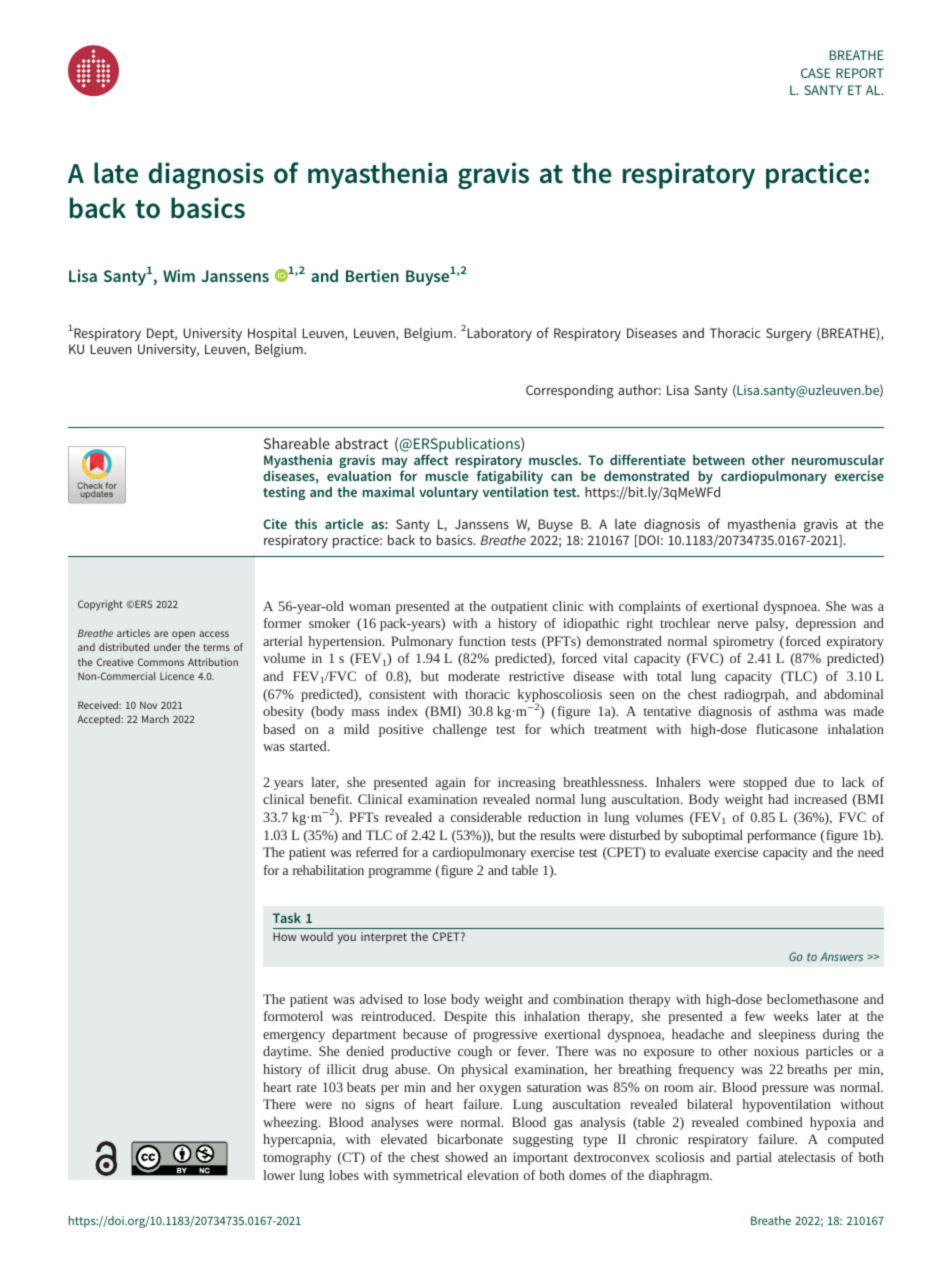  I want to click on considerable, so click(486, 817).
